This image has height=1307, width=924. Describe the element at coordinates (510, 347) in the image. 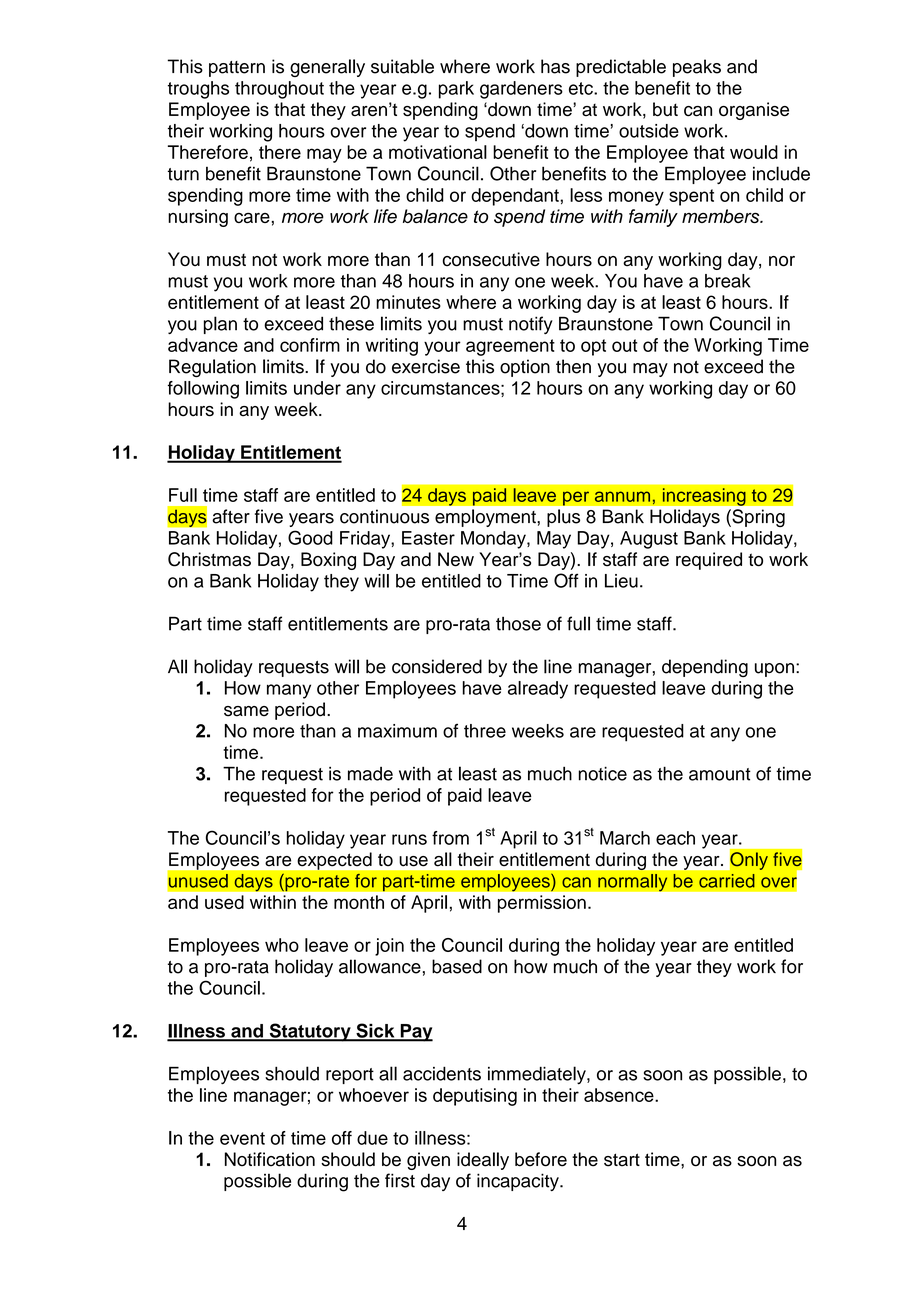

I see `agreement` at that location.
